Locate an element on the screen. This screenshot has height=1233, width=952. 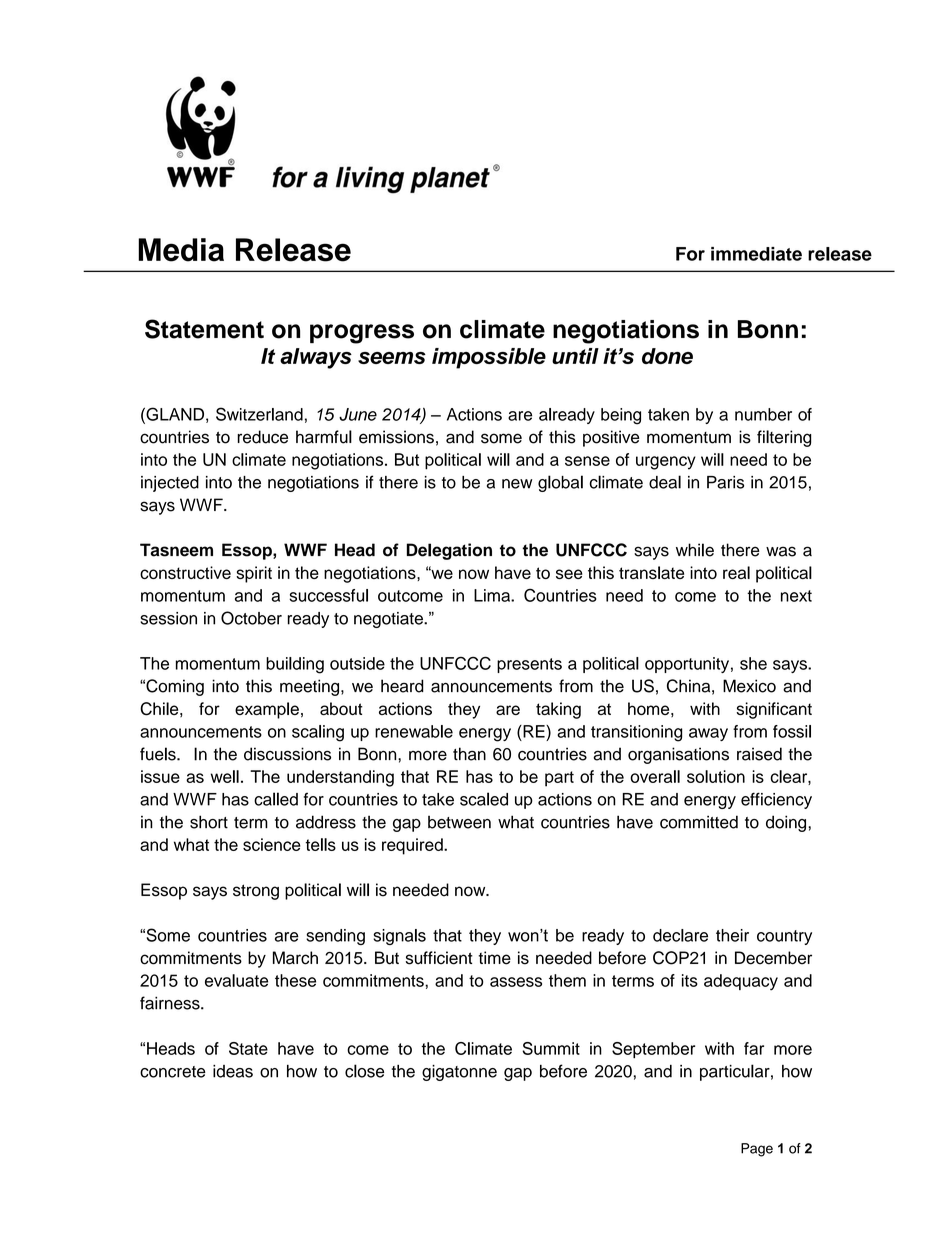
away is located at coordinates (708, 734).
